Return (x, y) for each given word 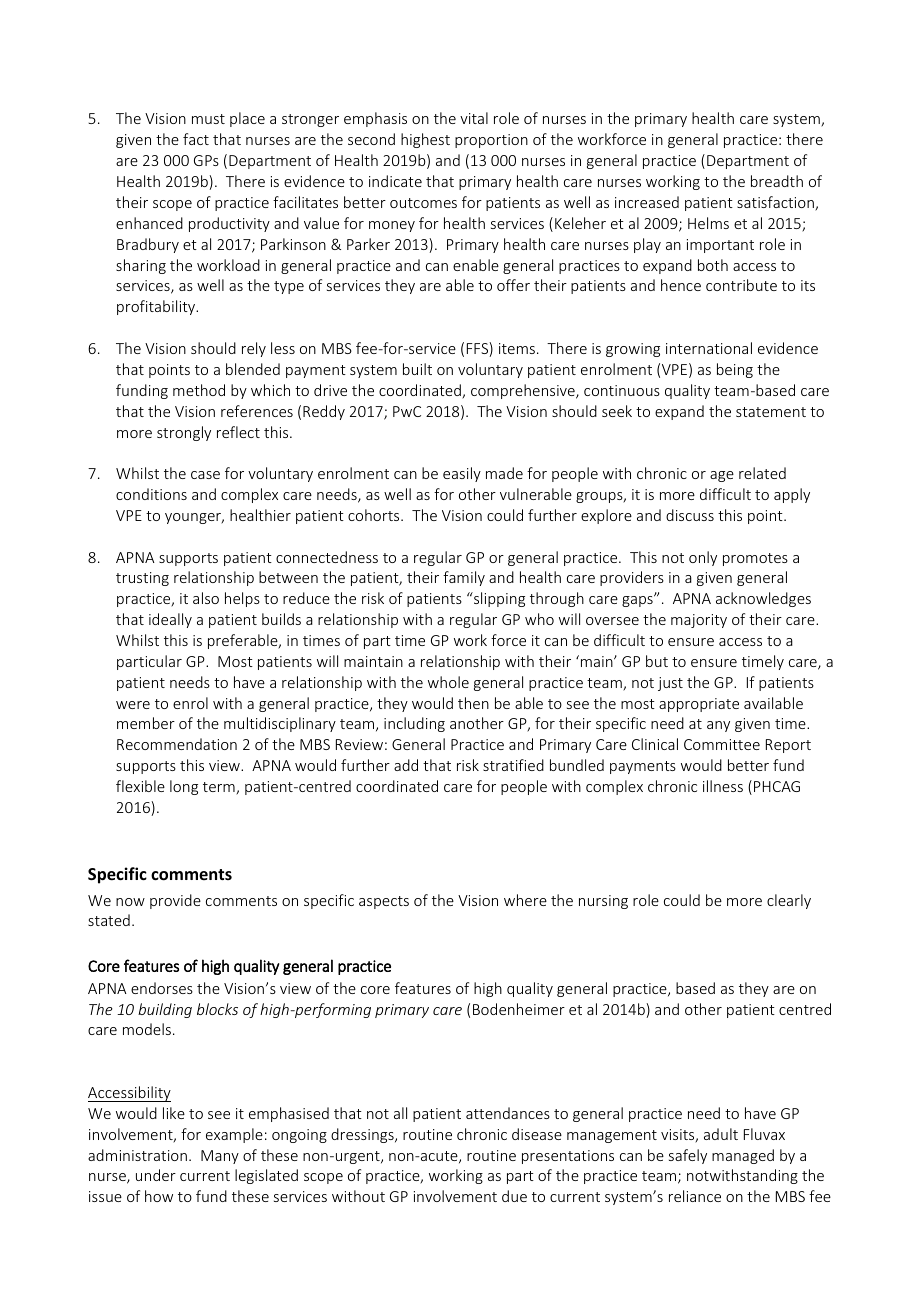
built (417, 369)
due (514, 1196)
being (735, 370)
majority (699, 621)
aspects (384, 902)
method (199, 390)
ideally (170, 620)
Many (220, 1157)
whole (448, 682)
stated (109, 920)
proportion (491, 141)
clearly (789, 901)
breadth (777, 181)
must (208, 119)
